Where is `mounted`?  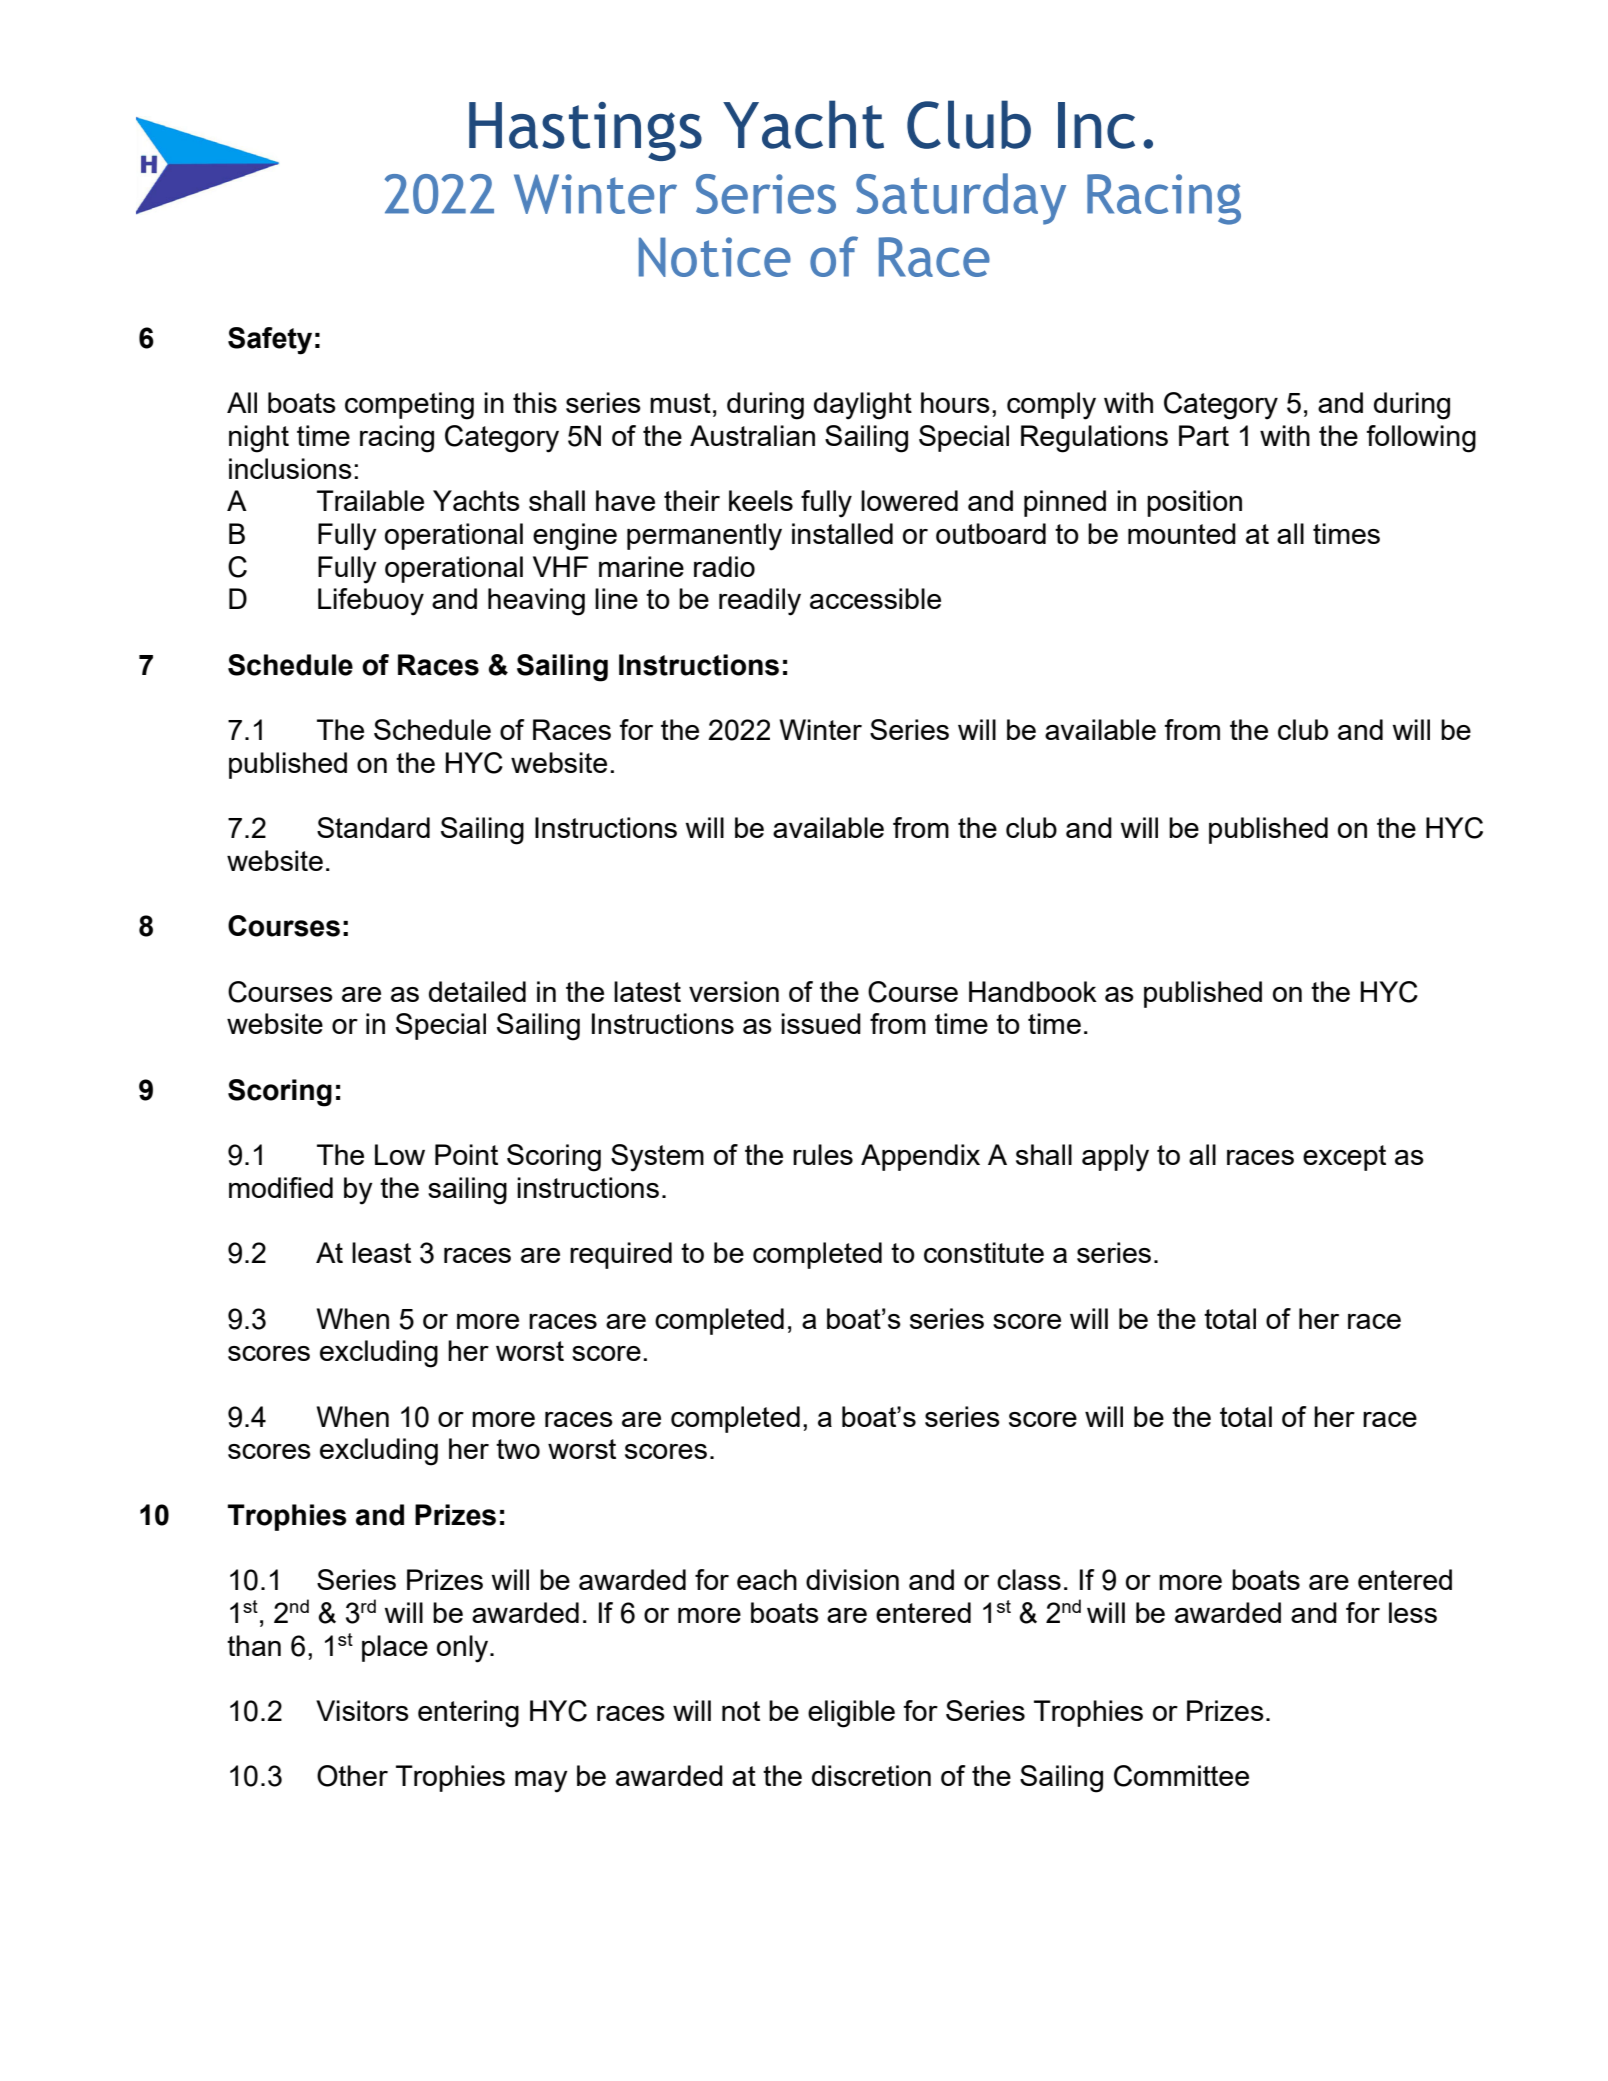 mounted is located at coordinates (1182, 533).
